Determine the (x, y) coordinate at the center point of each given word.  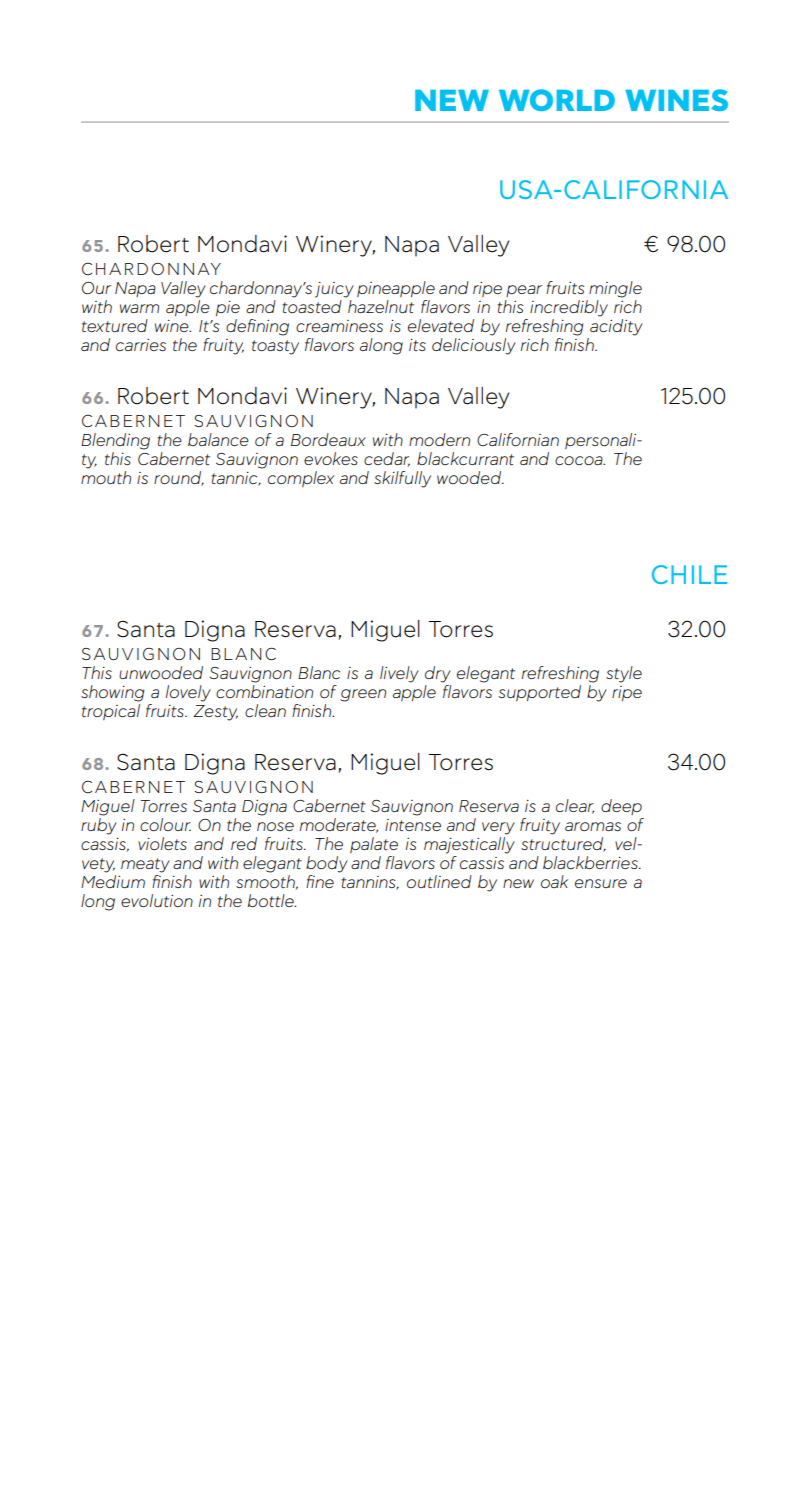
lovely (188, 693)
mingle (615, 289)
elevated (441, 325)
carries (141, 345)
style (624, 674)
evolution (157, 900)
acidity (616, 327)
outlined (439, 881)
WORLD (557, 100)
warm (139, 308)
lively (399, 674)
